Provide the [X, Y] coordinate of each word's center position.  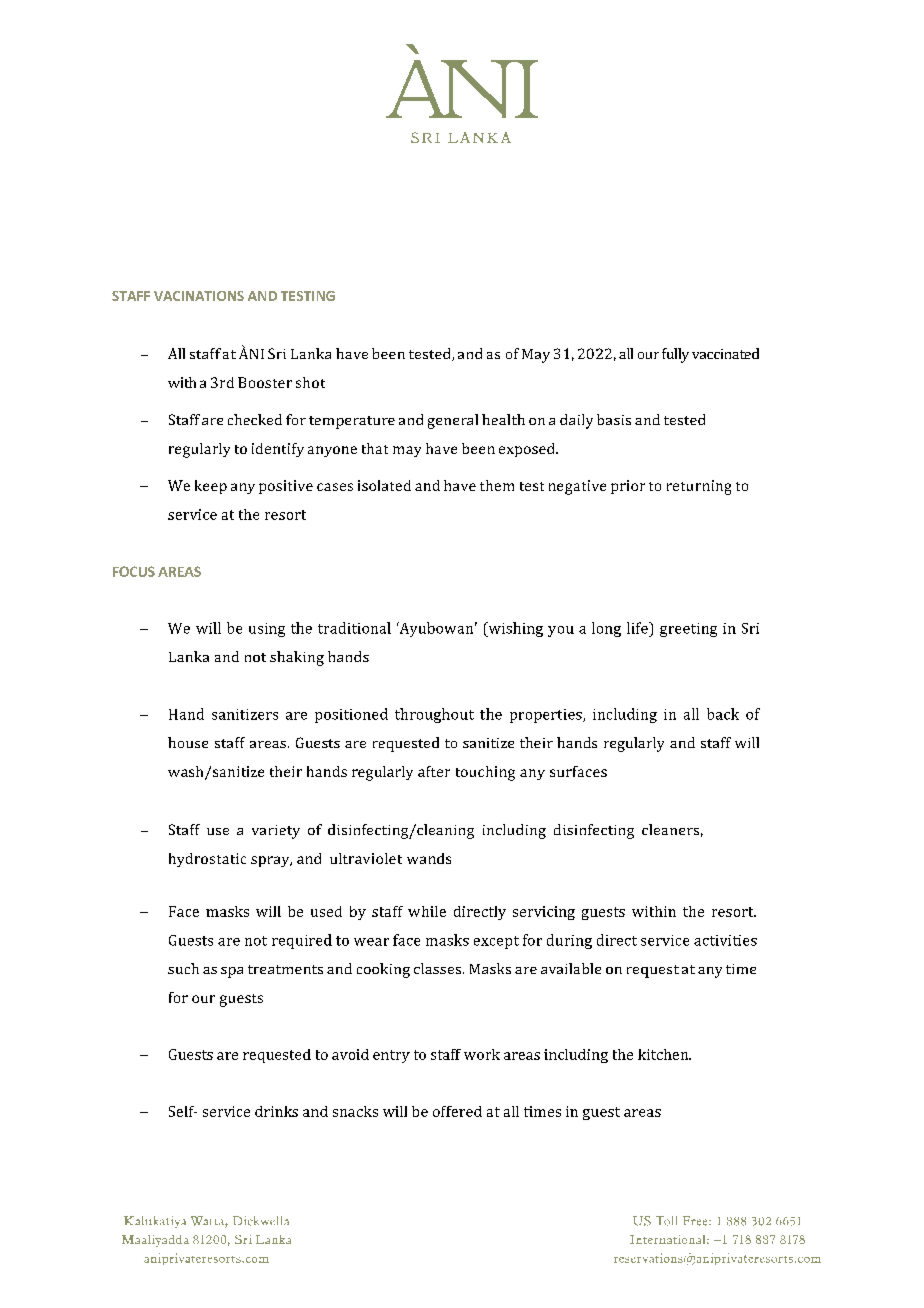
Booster [265, 382]
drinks [276, 1111]
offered [457, 1111]
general [453, 421]
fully [675, 355]
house [188, 742]
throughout [434, 715]
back [723, 714]
